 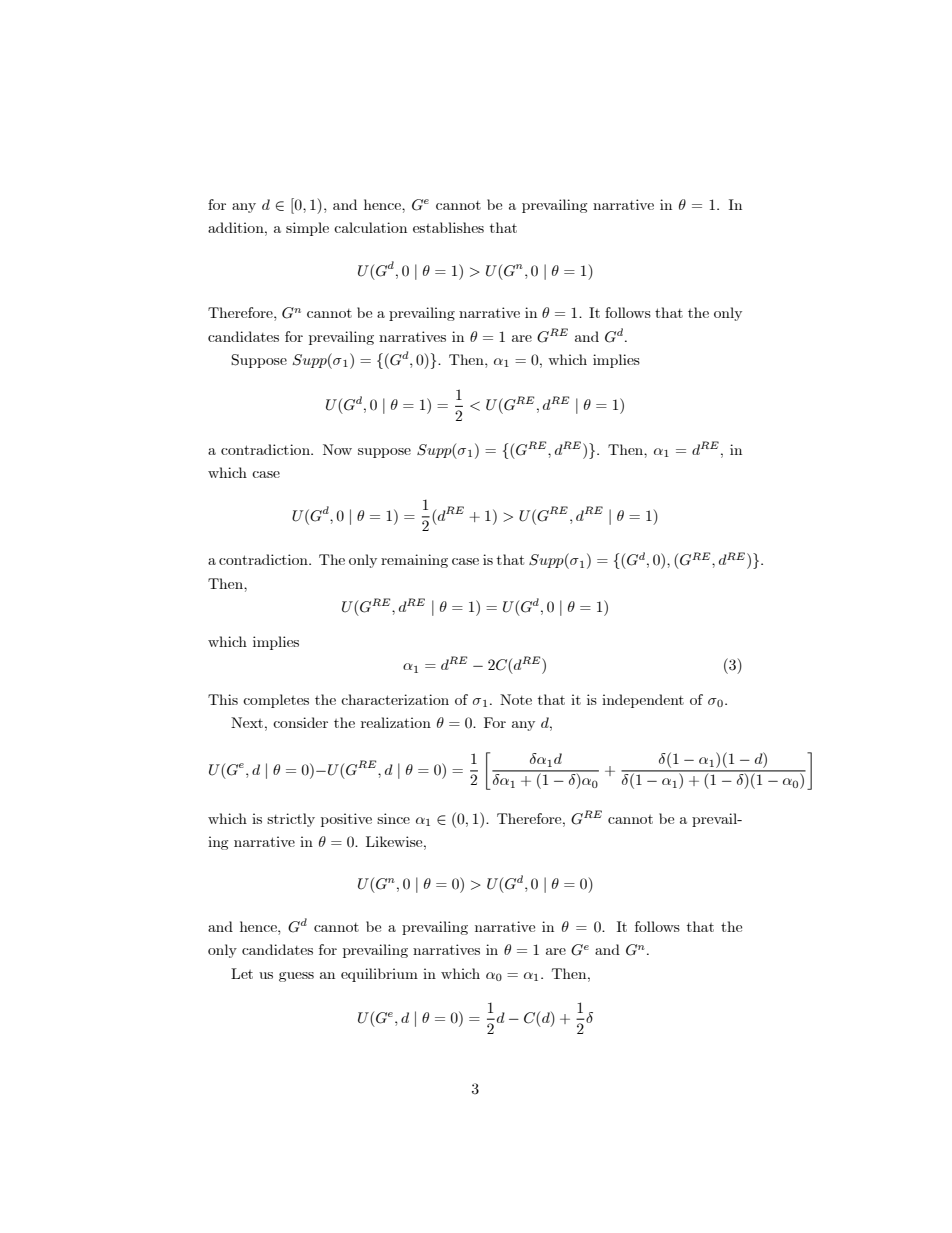 I want to click on remaining, so click(x=414, y=561).
